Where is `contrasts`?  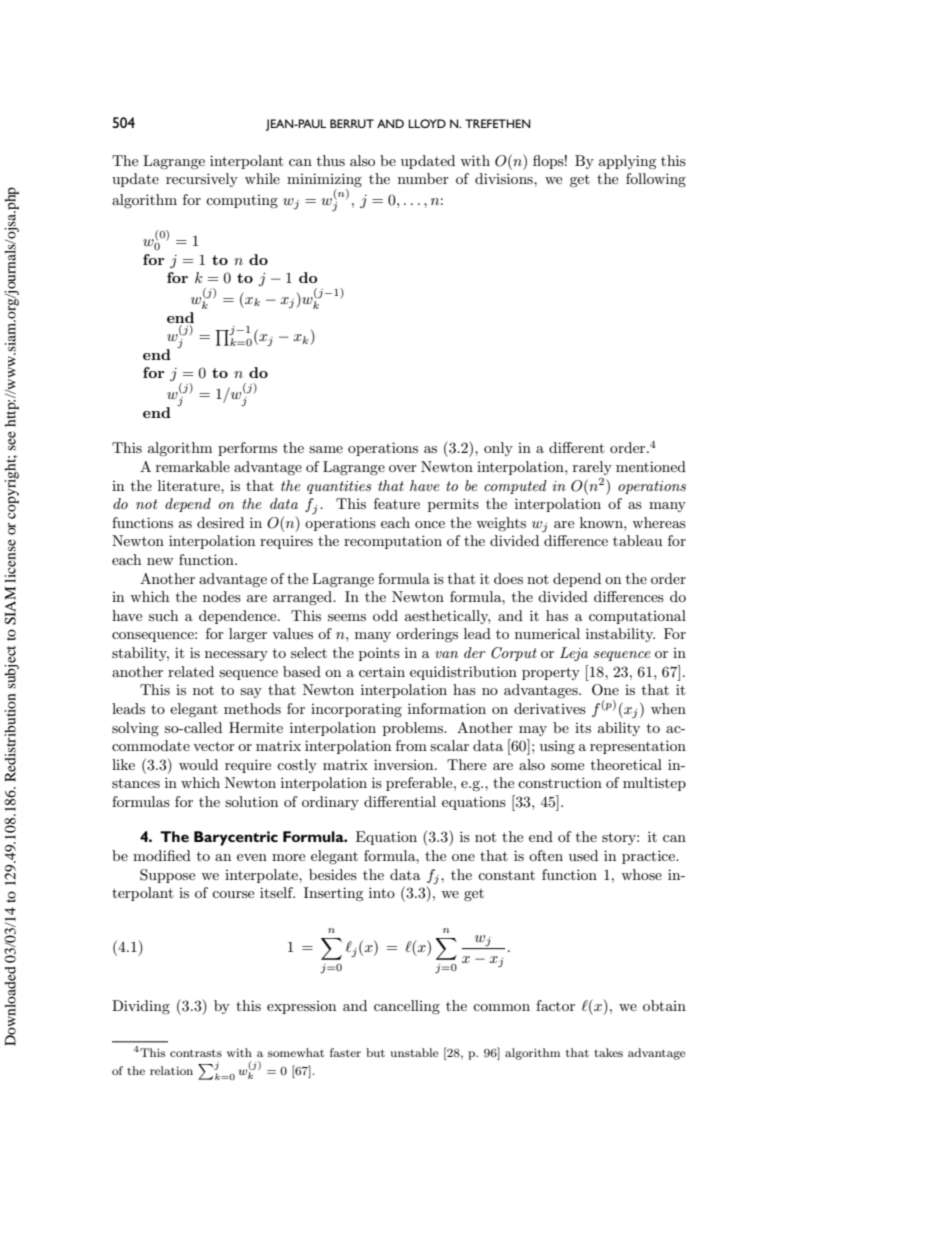 contrasts is located at coordinates (196, 1053).
